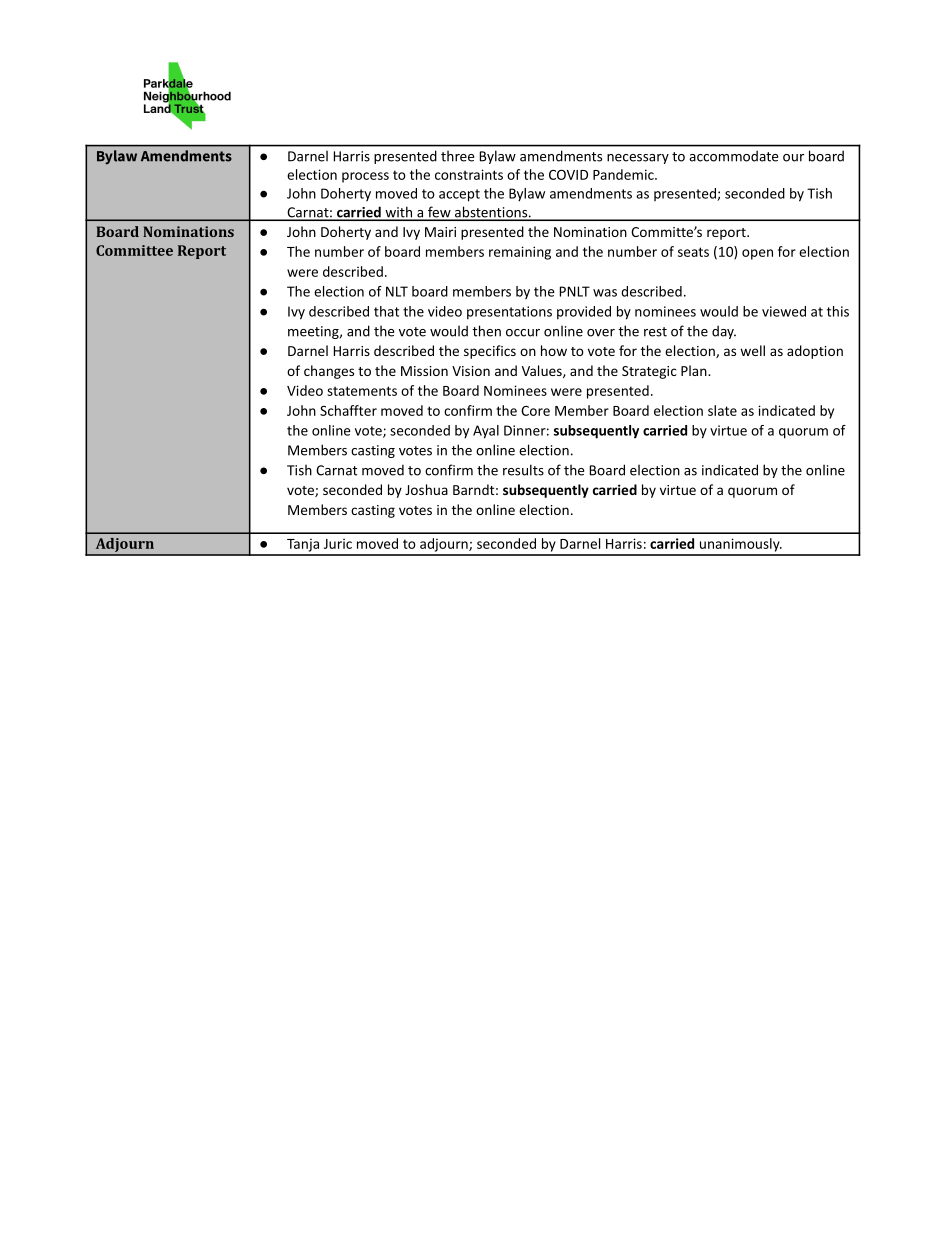 This page has height=1233, width=952. Describe the element at coordinates (733, 156) in the page. I see `accommodate` at that location.
